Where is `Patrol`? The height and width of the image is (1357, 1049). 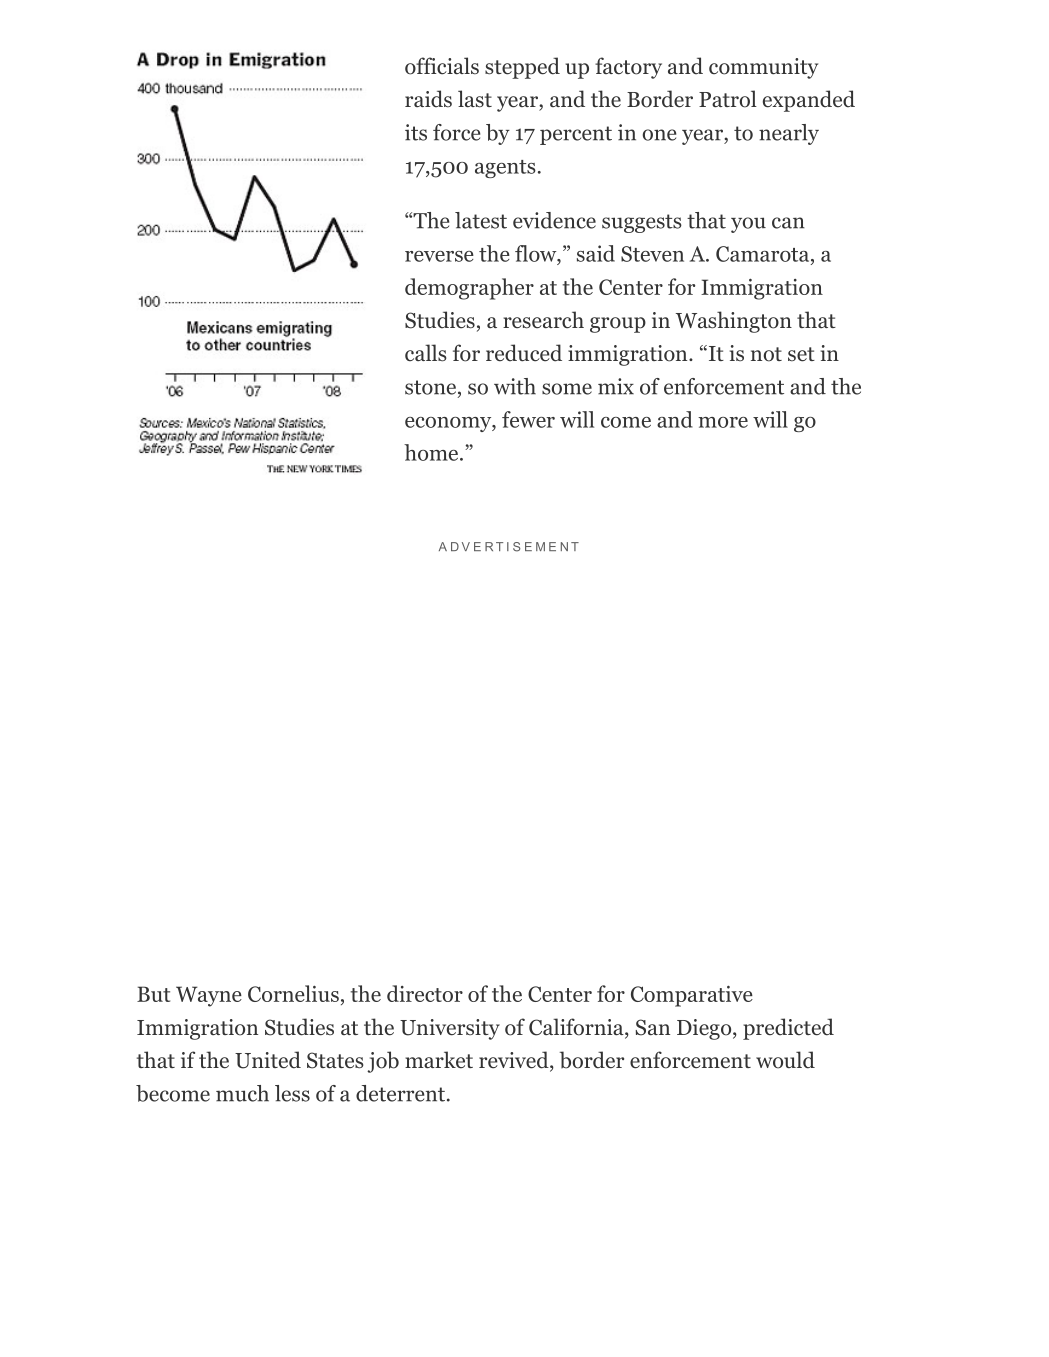 Patrol is located at coordinates (728, 99).
